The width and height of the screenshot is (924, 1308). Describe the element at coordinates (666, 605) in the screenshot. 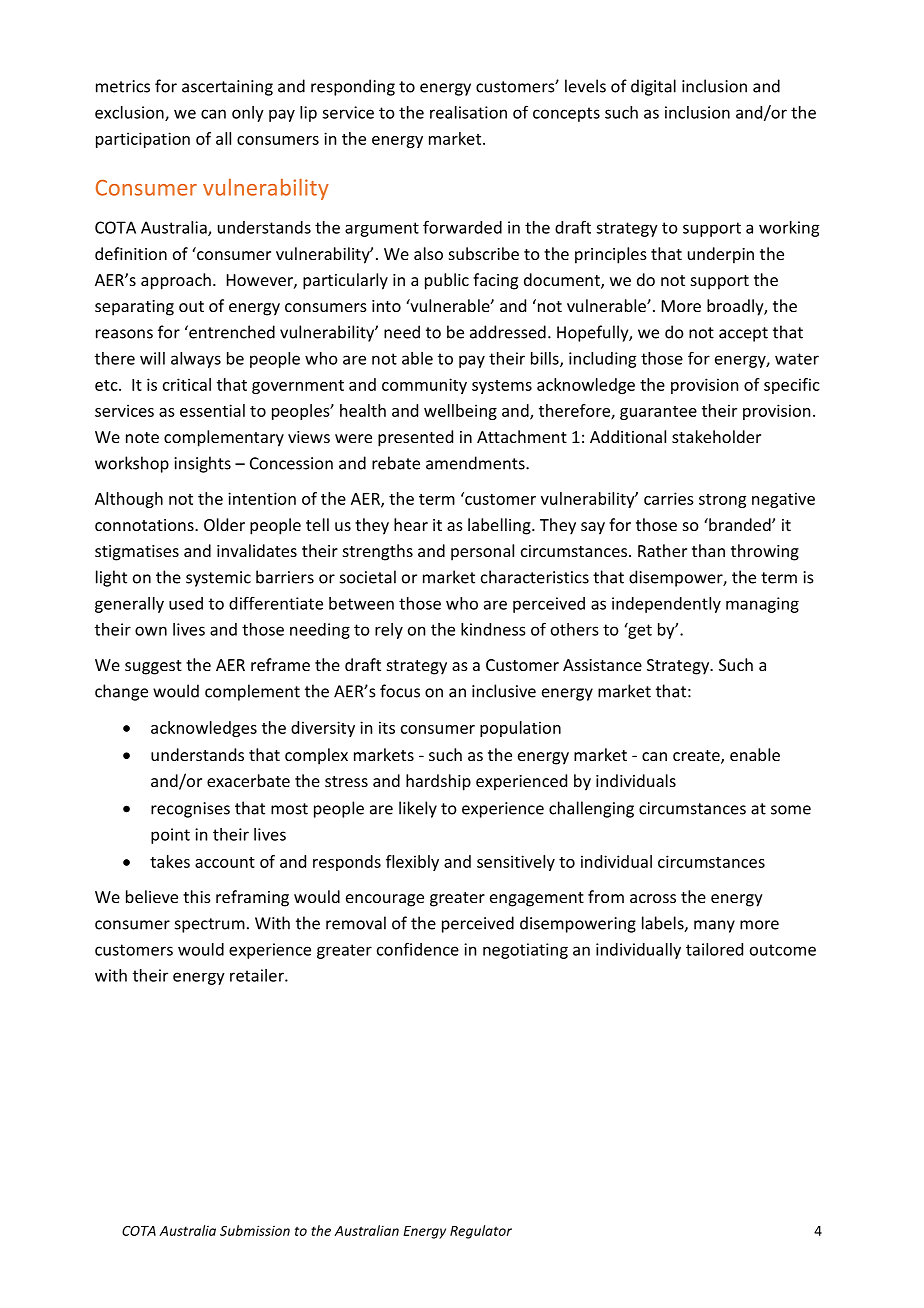

I see `independently` at that location.
